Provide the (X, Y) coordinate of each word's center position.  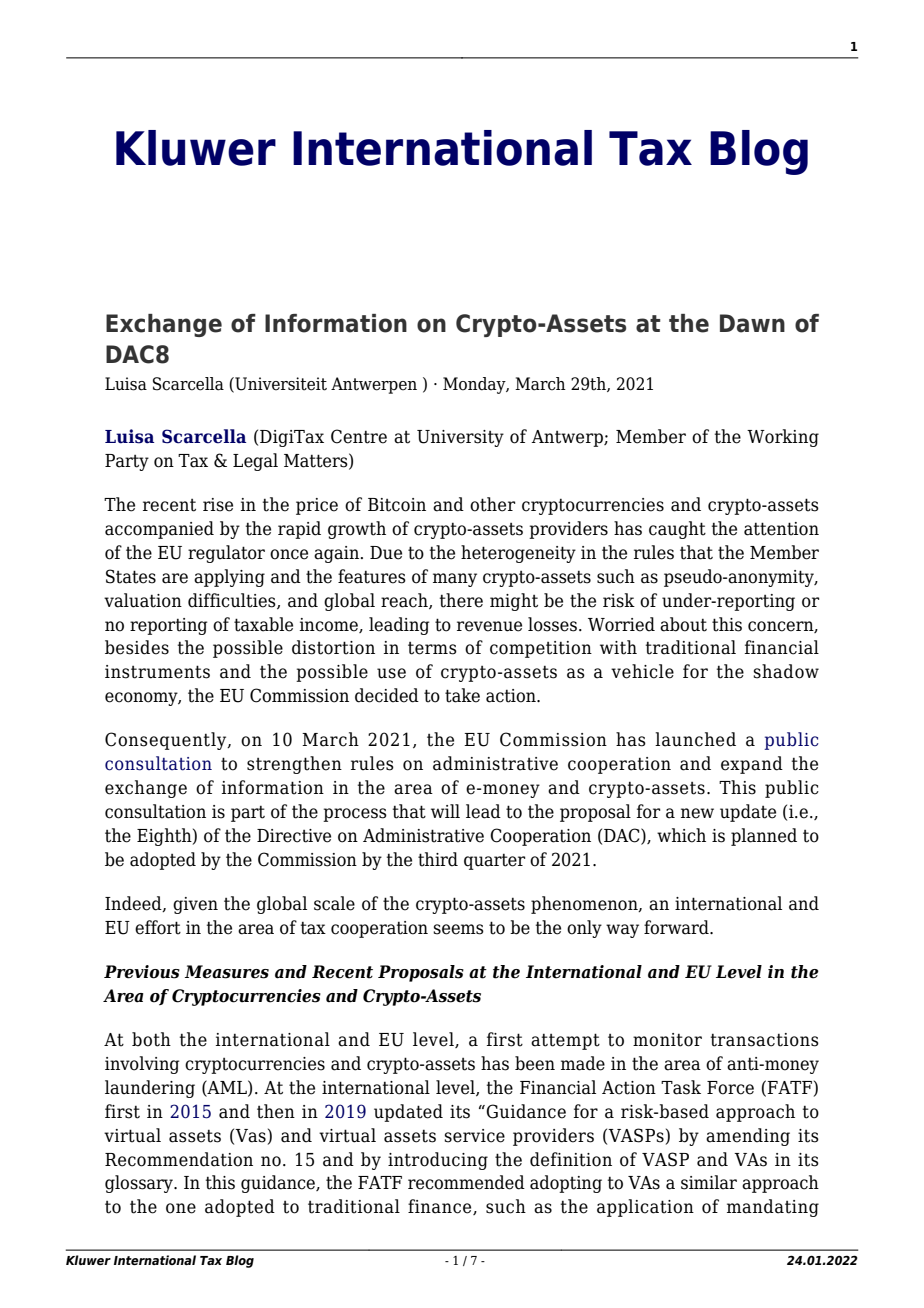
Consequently (167, 741)
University (460, 438)
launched (695, 739)
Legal (255, 462)
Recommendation (179, 1159)
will (445, 811)
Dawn (752, 323)
